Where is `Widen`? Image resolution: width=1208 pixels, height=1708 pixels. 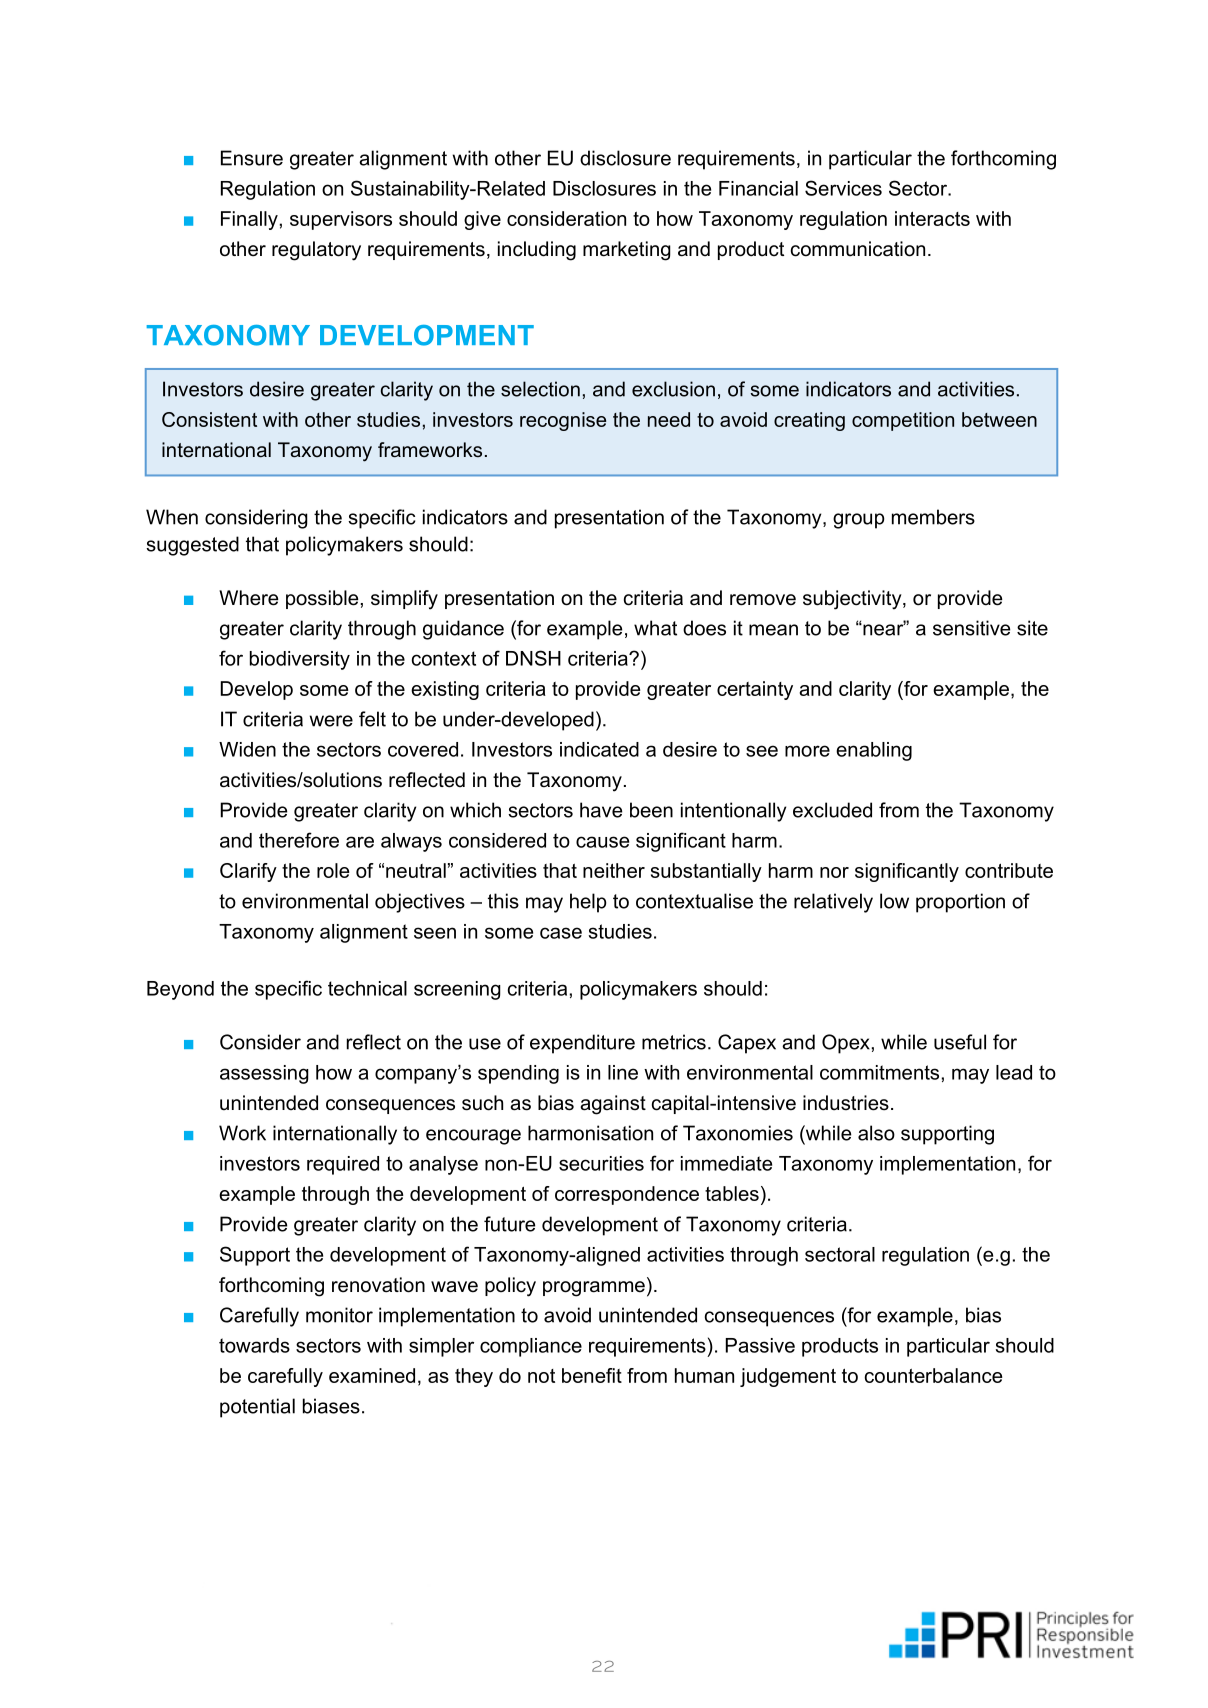
Widen is located at coordinates (247, 749).
